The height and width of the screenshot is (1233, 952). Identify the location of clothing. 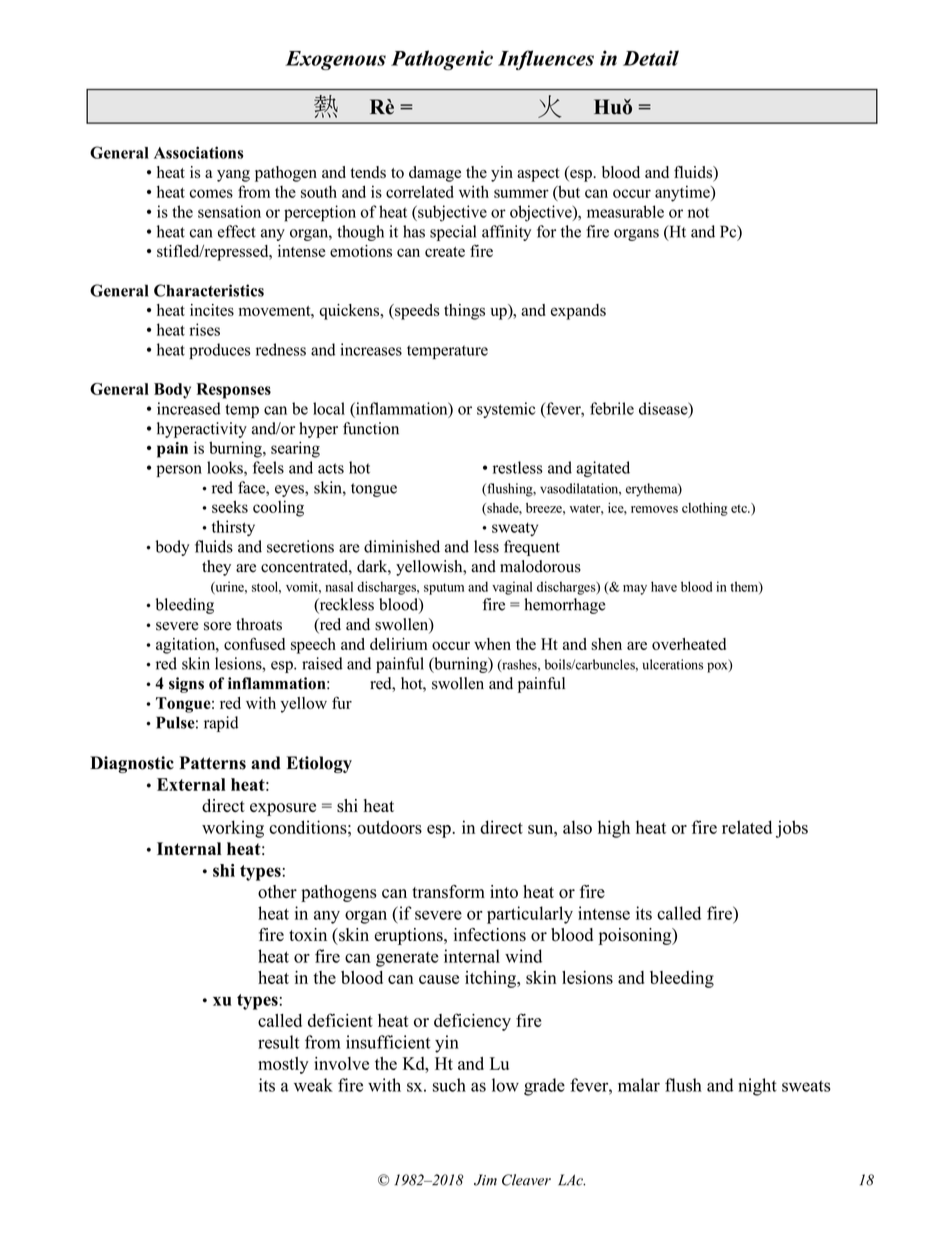
(705, 509).
